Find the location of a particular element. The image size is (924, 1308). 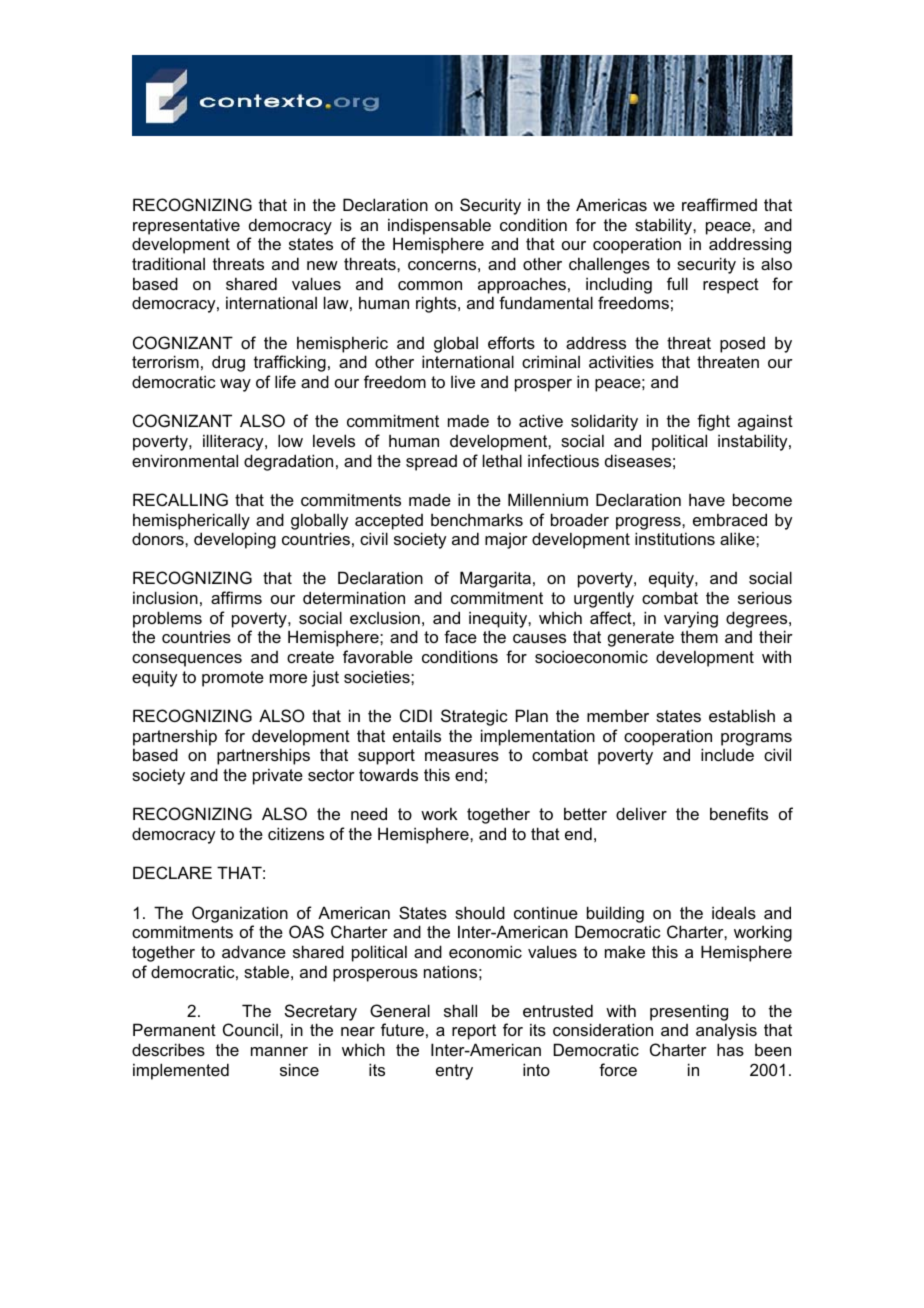

Council is located at coordinates (250, 1029).
